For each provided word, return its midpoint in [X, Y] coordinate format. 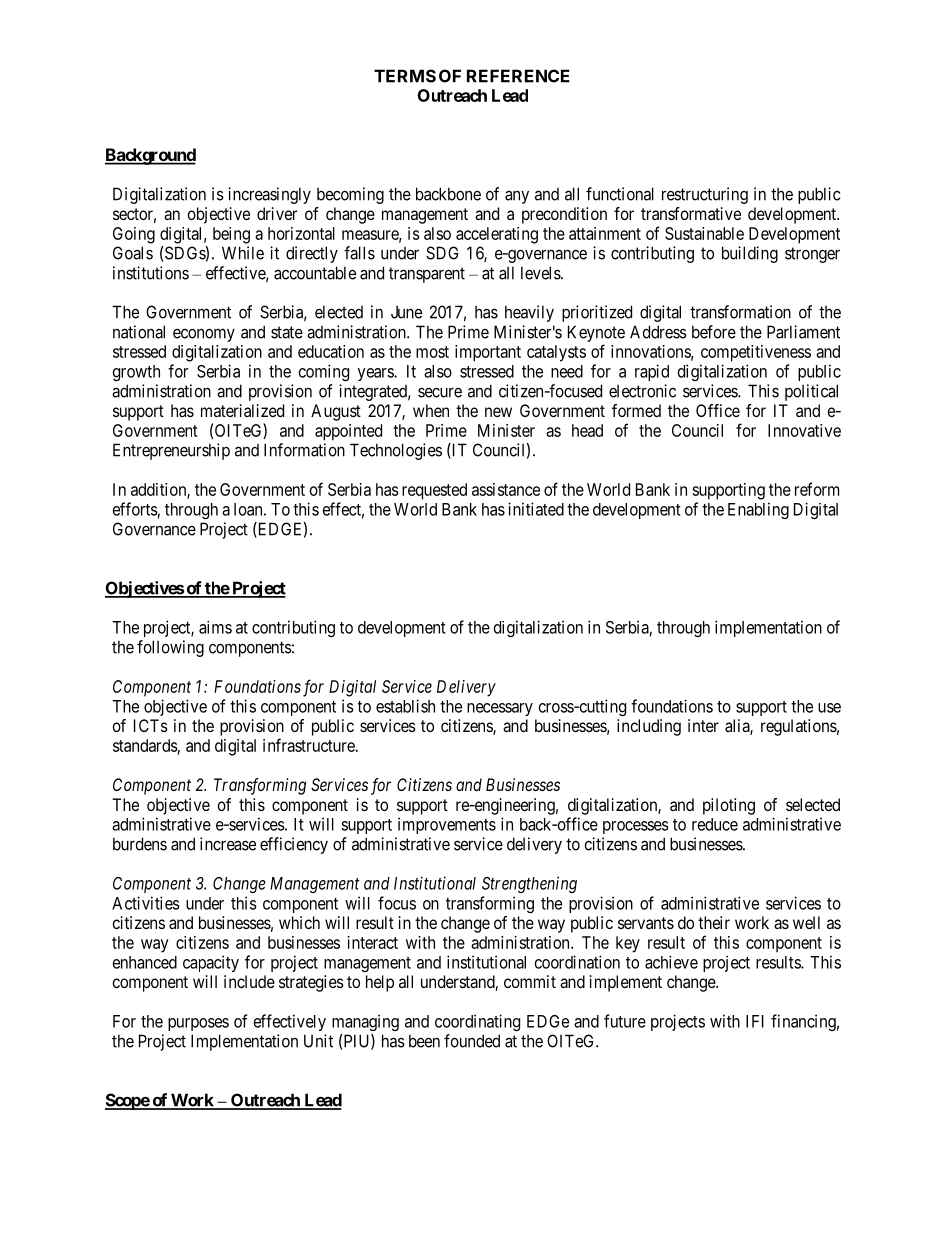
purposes [198, 1024]
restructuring [705, 195]
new [498, 412]
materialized [242, 410]
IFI [755, 1021]
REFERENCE [518, 76]
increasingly [269, 195]
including [649, 727]
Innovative [804, 430]
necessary [500, 709]
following [170, 648]
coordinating [477, 1022]
